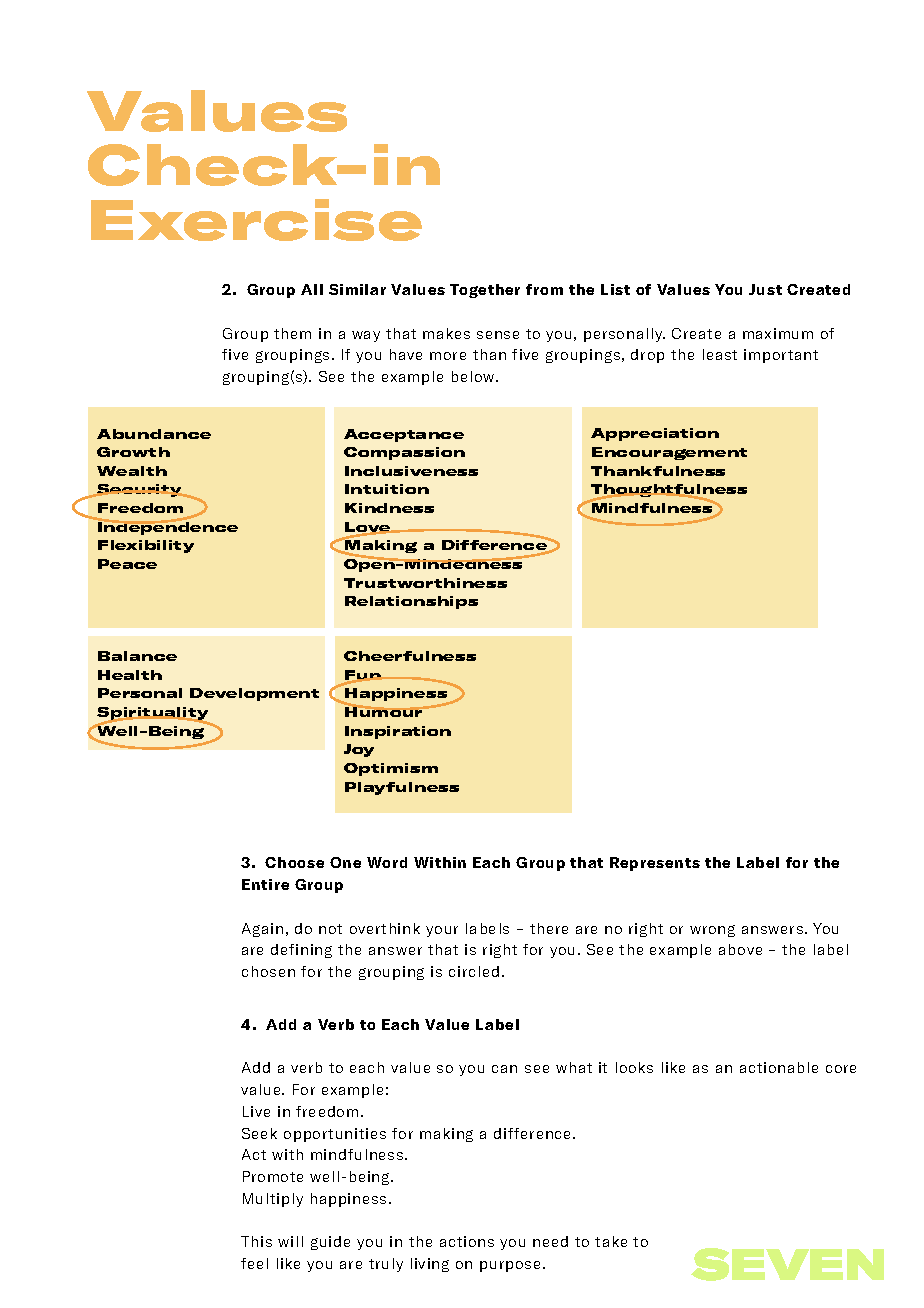 The width and height of the screenshot is (924, 1308). What do you see at coordinates (655, 864) in the screenshot?
I see `Represents` at bounding box center [655, 864].
